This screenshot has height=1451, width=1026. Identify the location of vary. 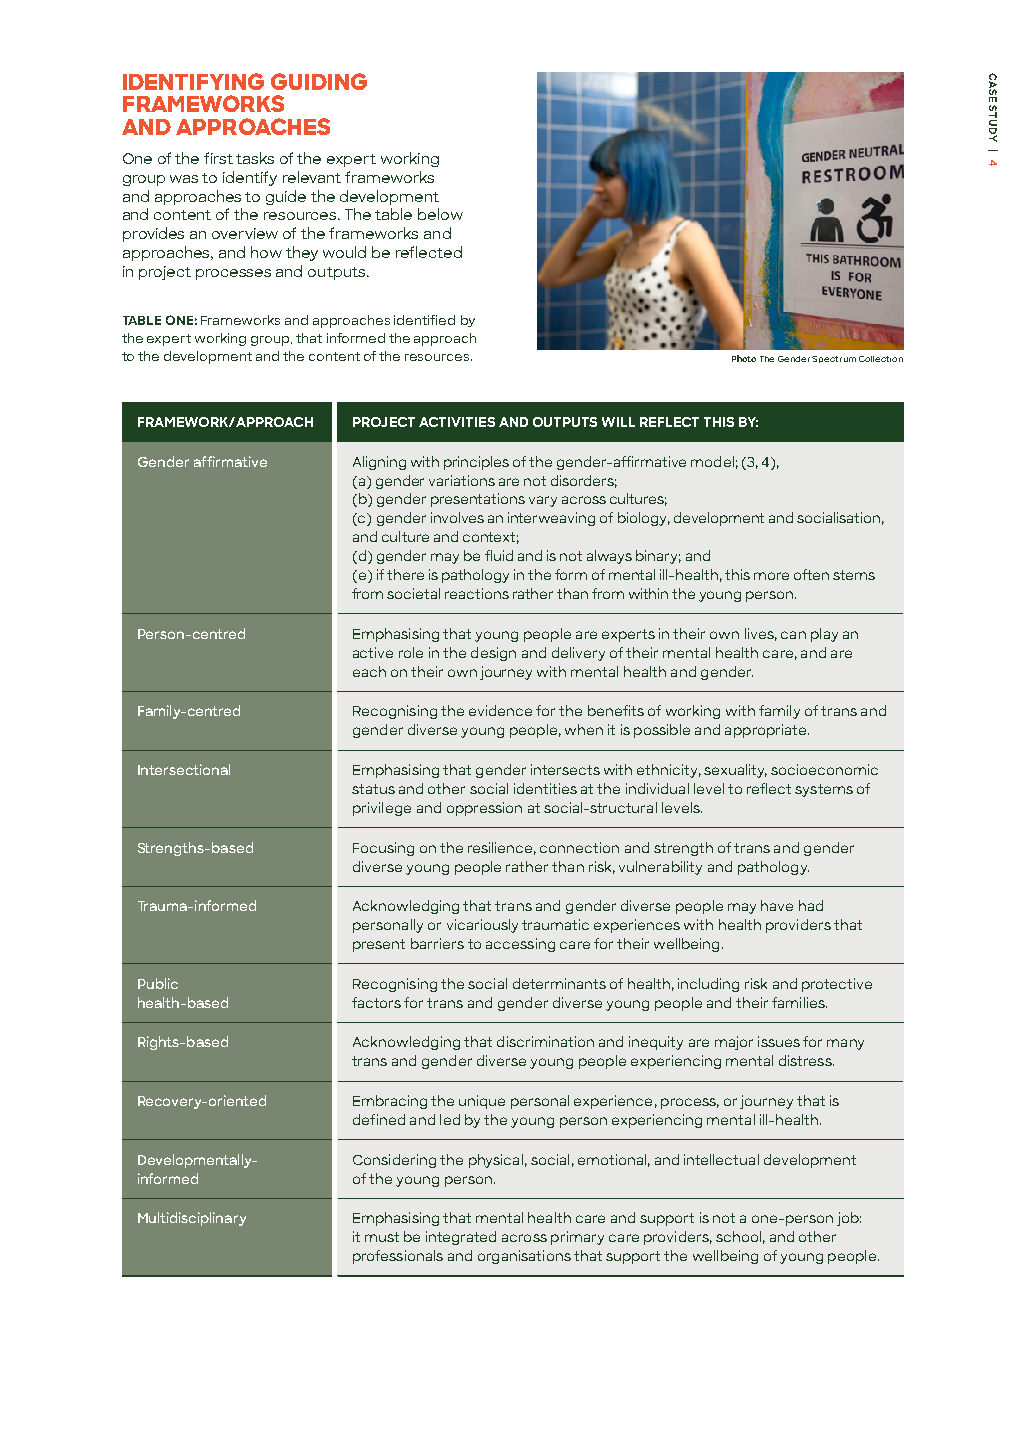
(543, 501).
